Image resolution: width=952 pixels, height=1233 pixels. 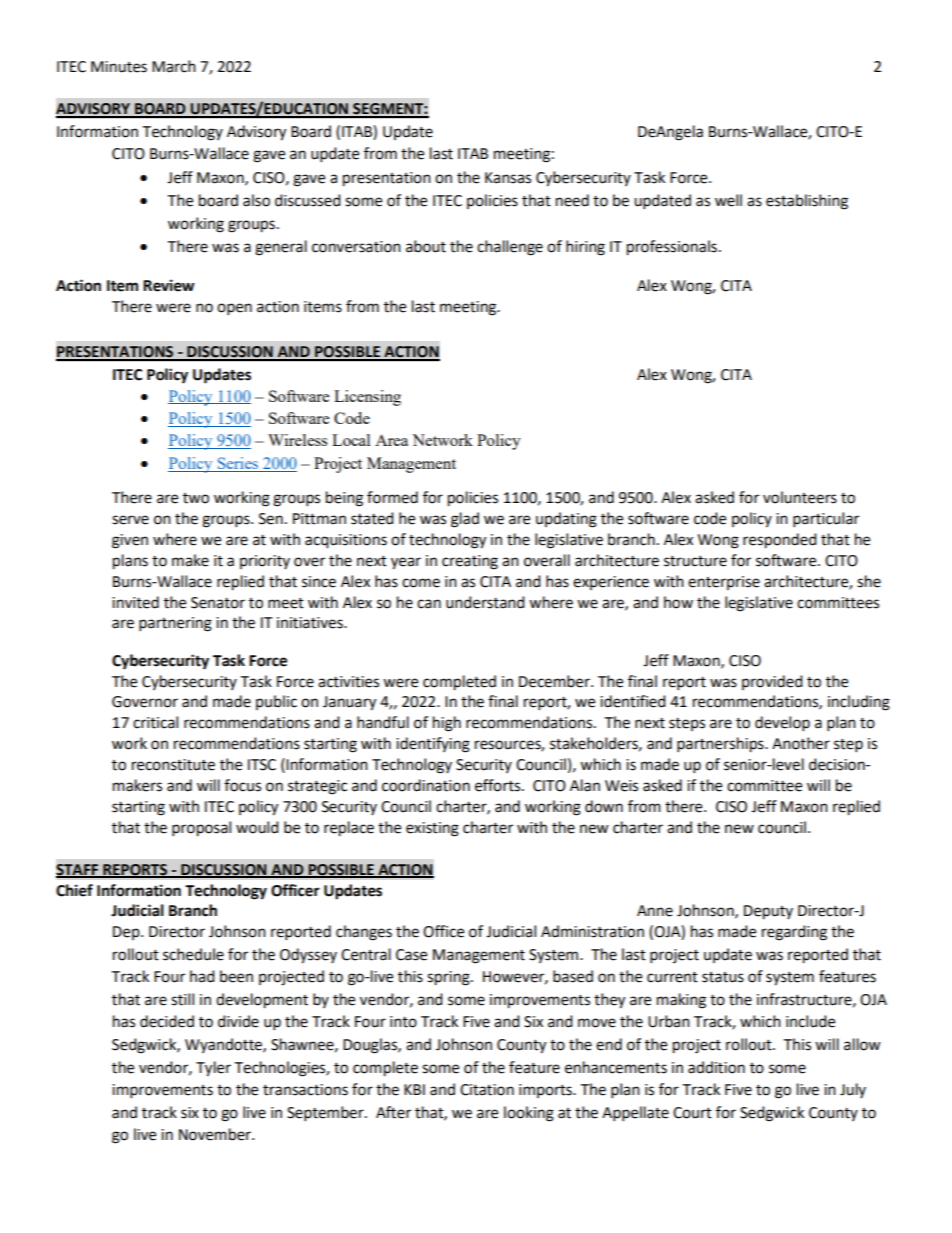 I want to click on March, so click(x=174, y=66).
